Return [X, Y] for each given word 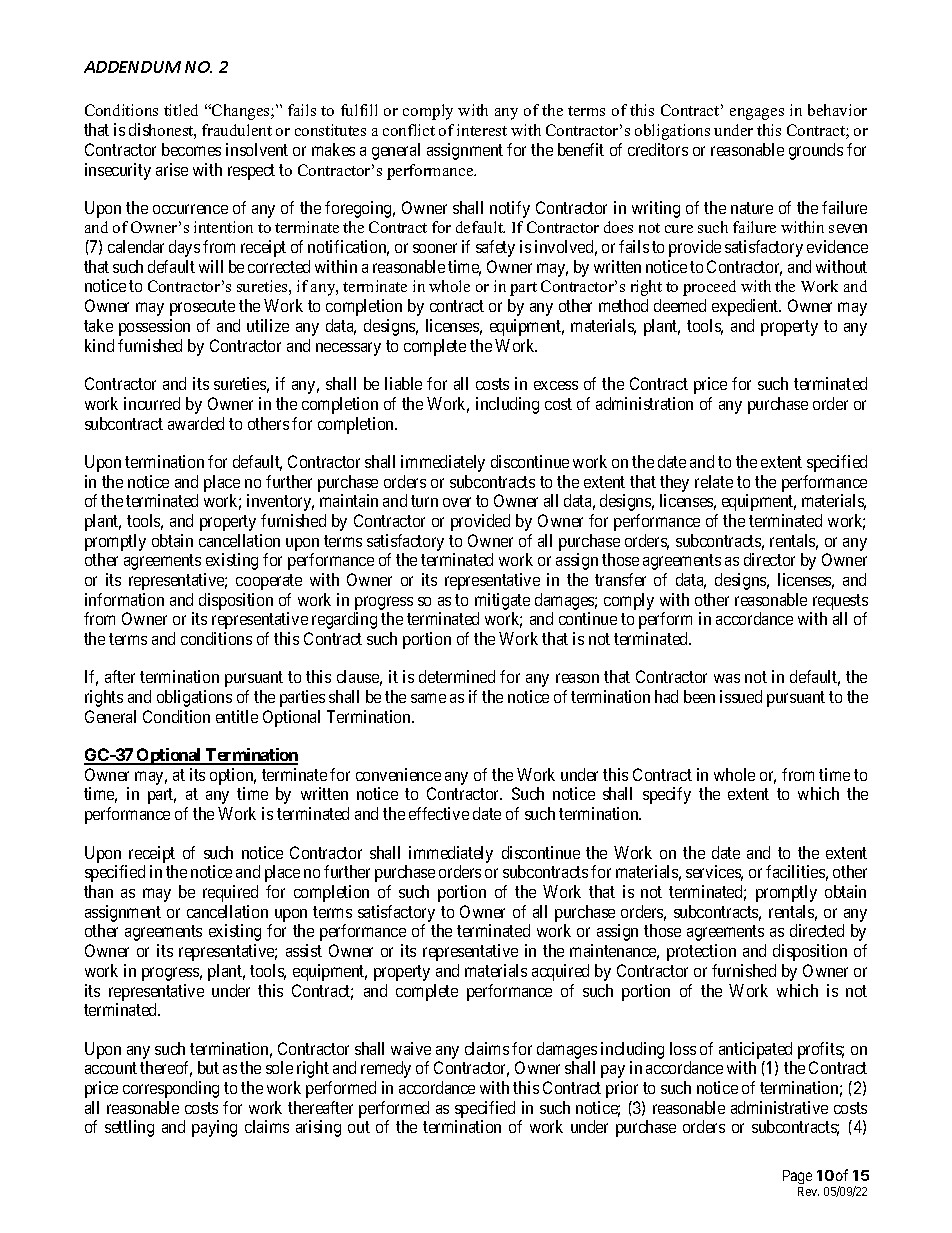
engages [757, 114]
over [457, 502]
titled [181, 110]
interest [482, 130]
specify [667, 795]
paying [214, 1128]
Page [797, 1179]
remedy [386, 1069]
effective [439, 813]
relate [714, 481]
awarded [196, 423]
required [230, 893]
